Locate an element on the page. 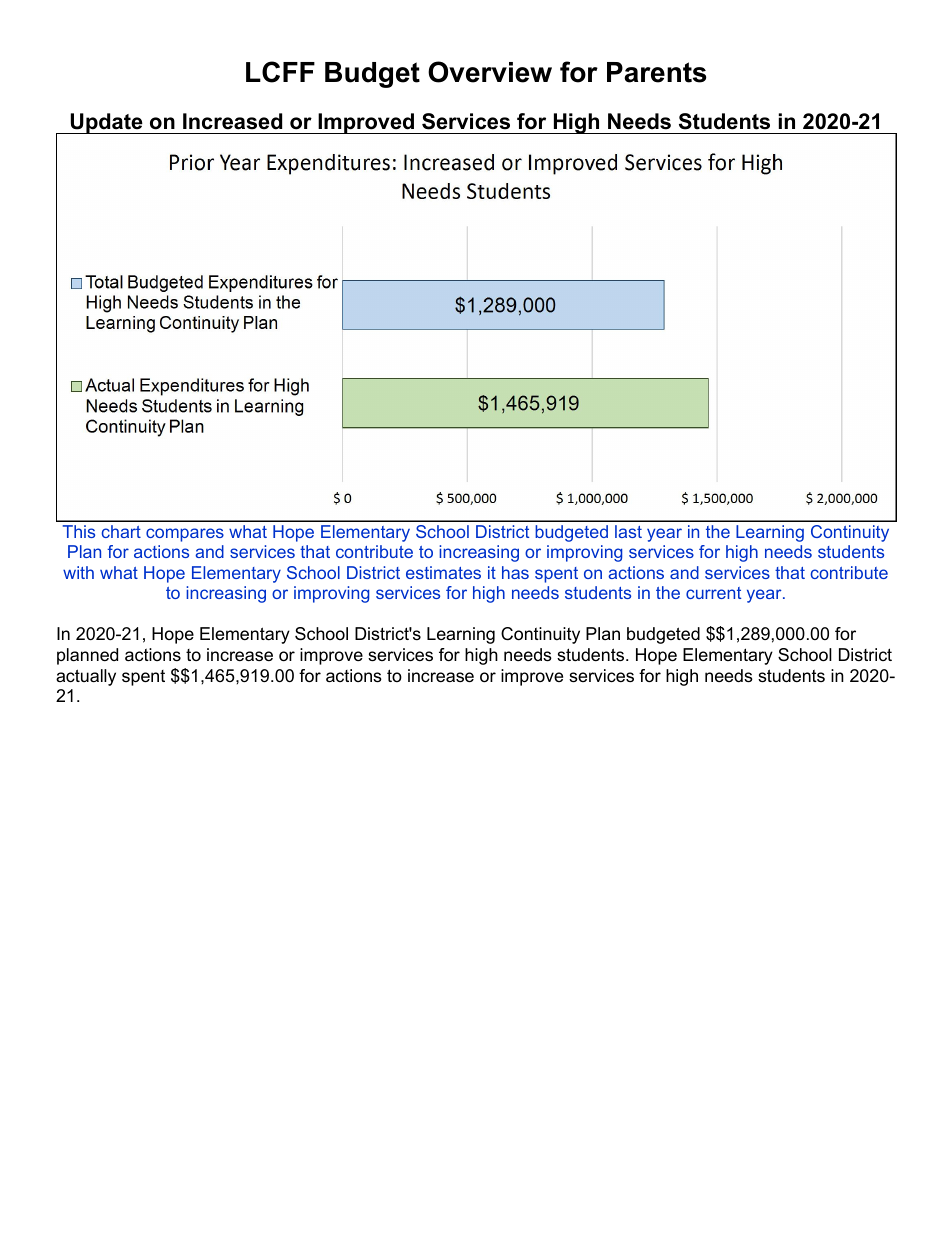 This document has height=1233, width=952. last is located at coordinates (628, 531).
